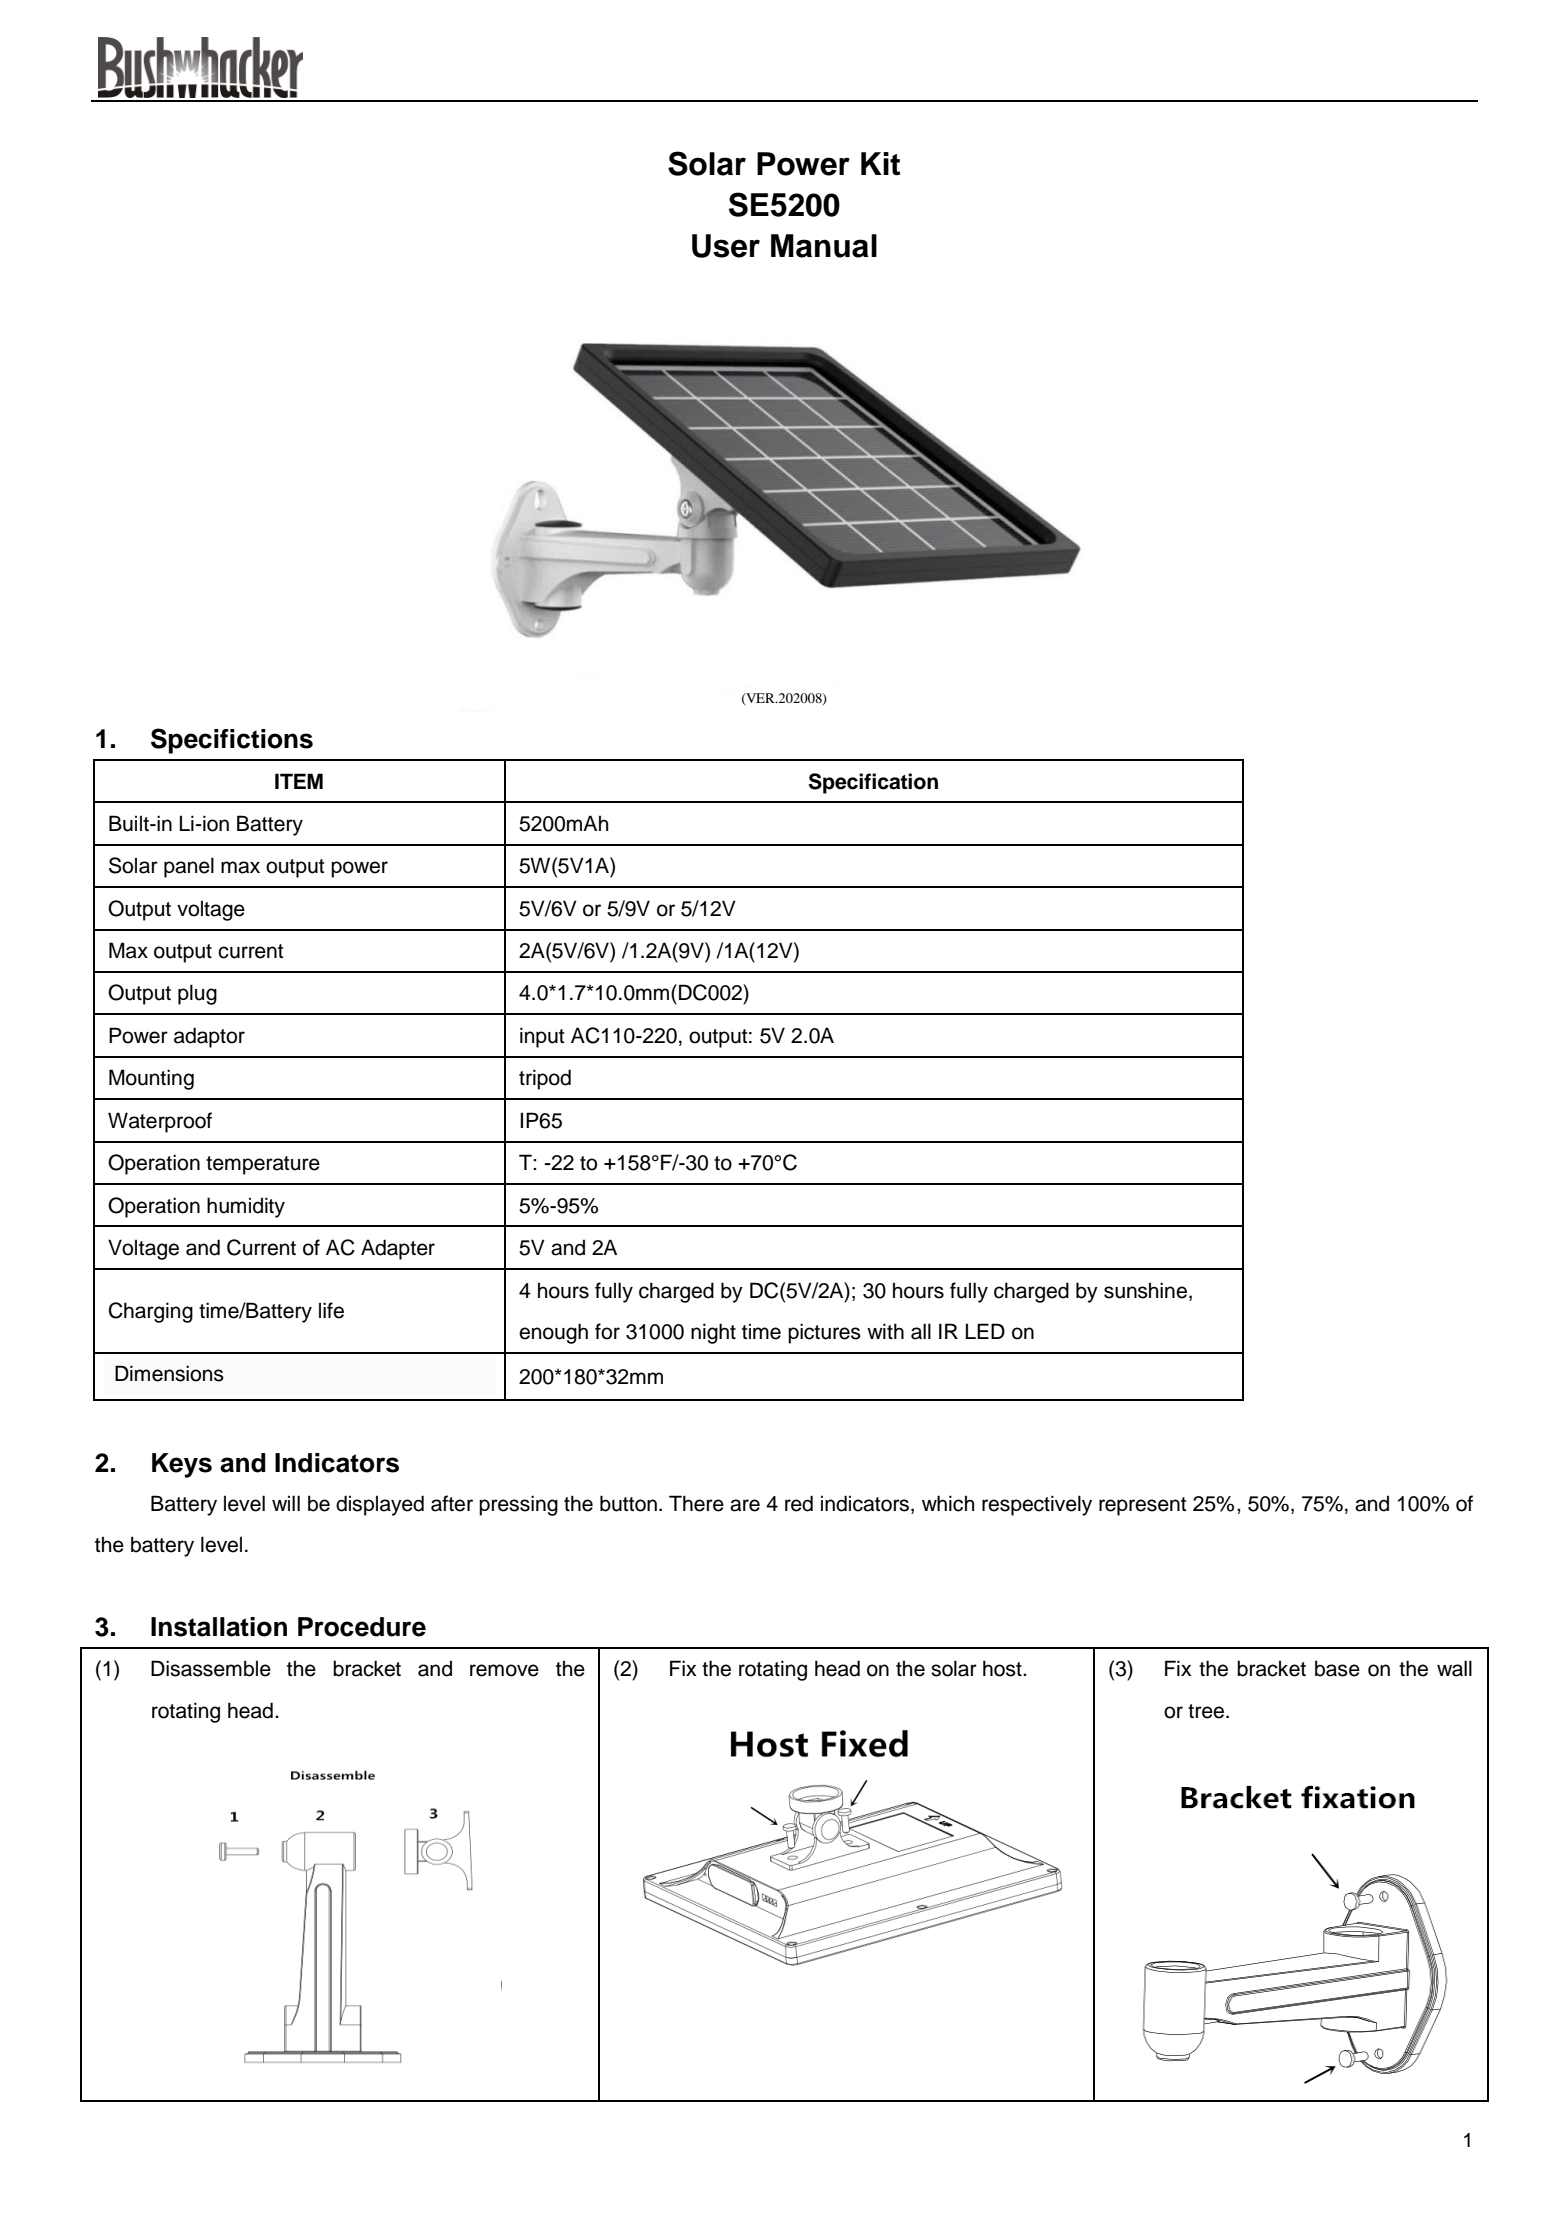  What do you see at coordinates (197, 994) in the screenshot?
I see `plug` at bounding box center [197, 994].
